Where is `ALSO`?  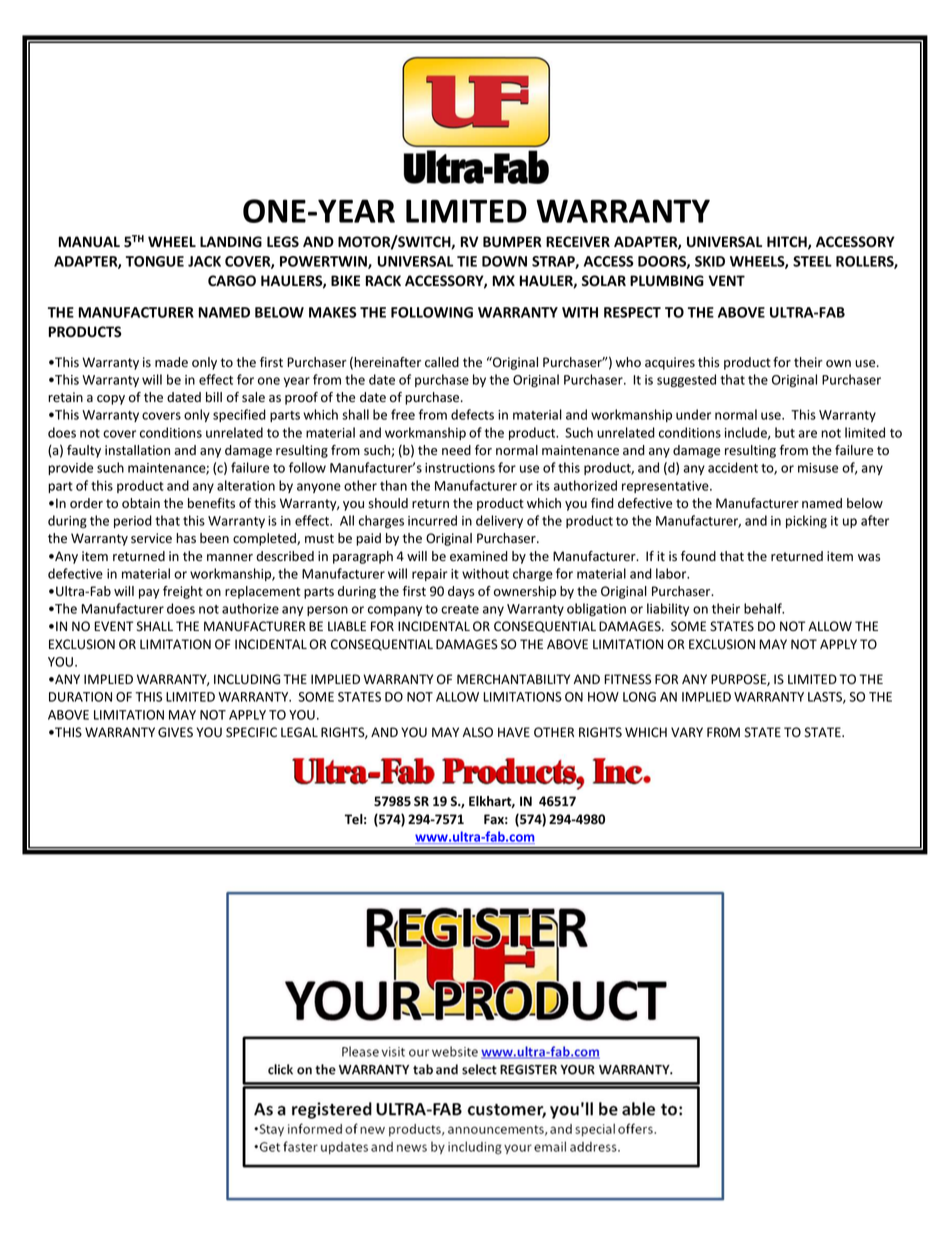 ALSO is located at coordinates (478, 732).
